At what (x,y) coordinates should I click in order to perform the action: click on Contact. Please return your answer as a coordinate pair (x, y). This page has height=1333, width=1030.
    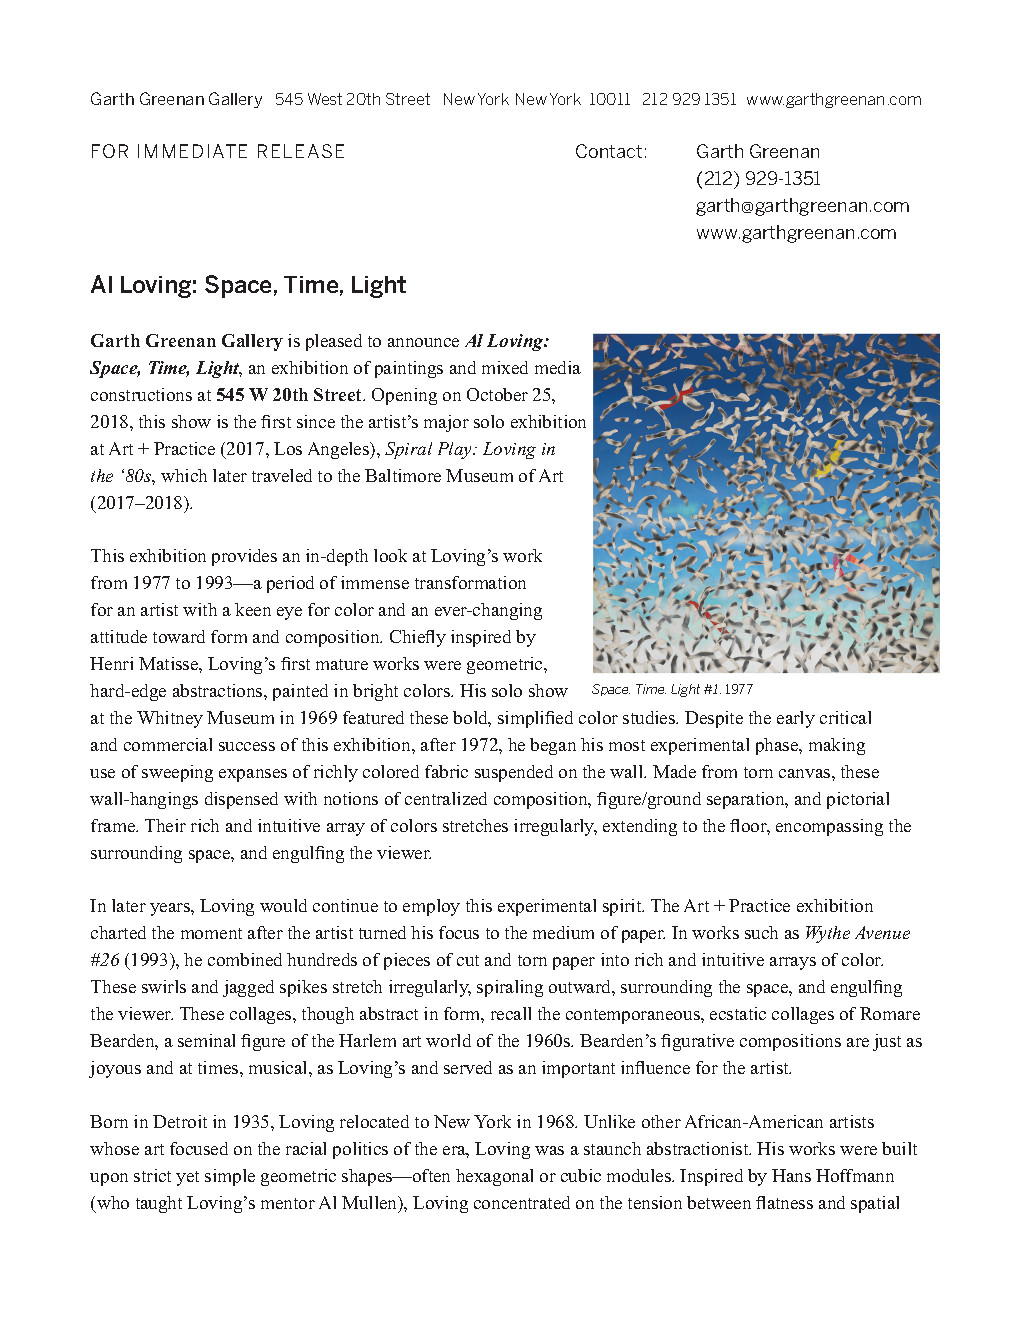
    Looking at the image, I should click on (609, 151).
